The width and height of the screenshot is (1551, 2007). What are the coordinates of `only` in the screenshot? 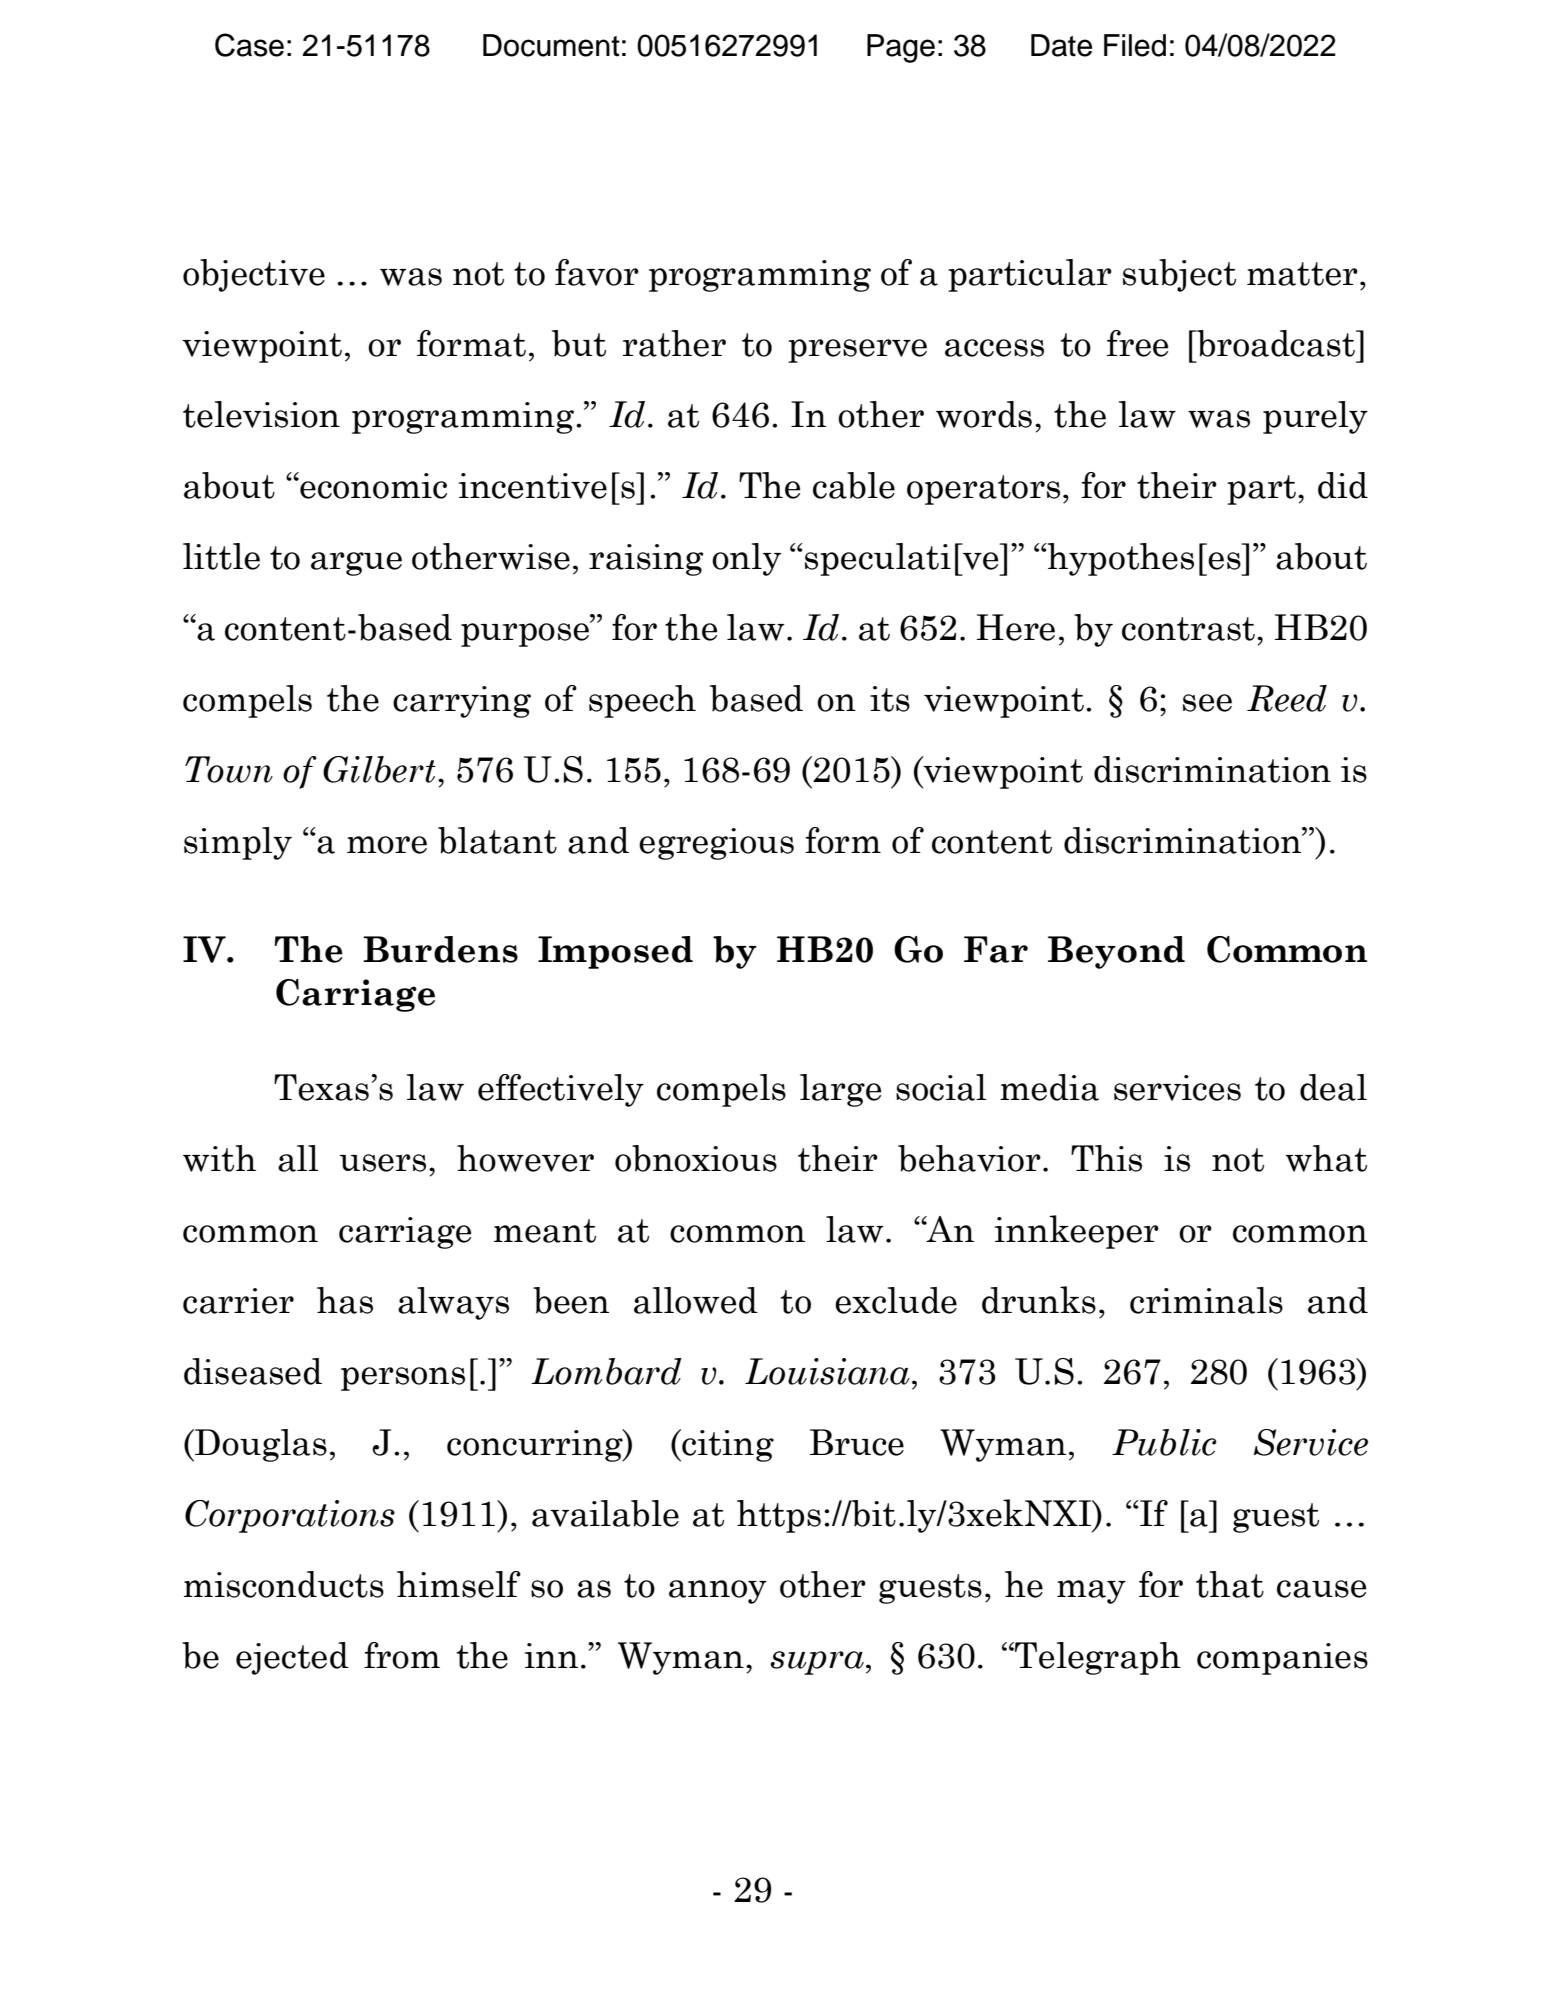 It's located at (746, 559).
